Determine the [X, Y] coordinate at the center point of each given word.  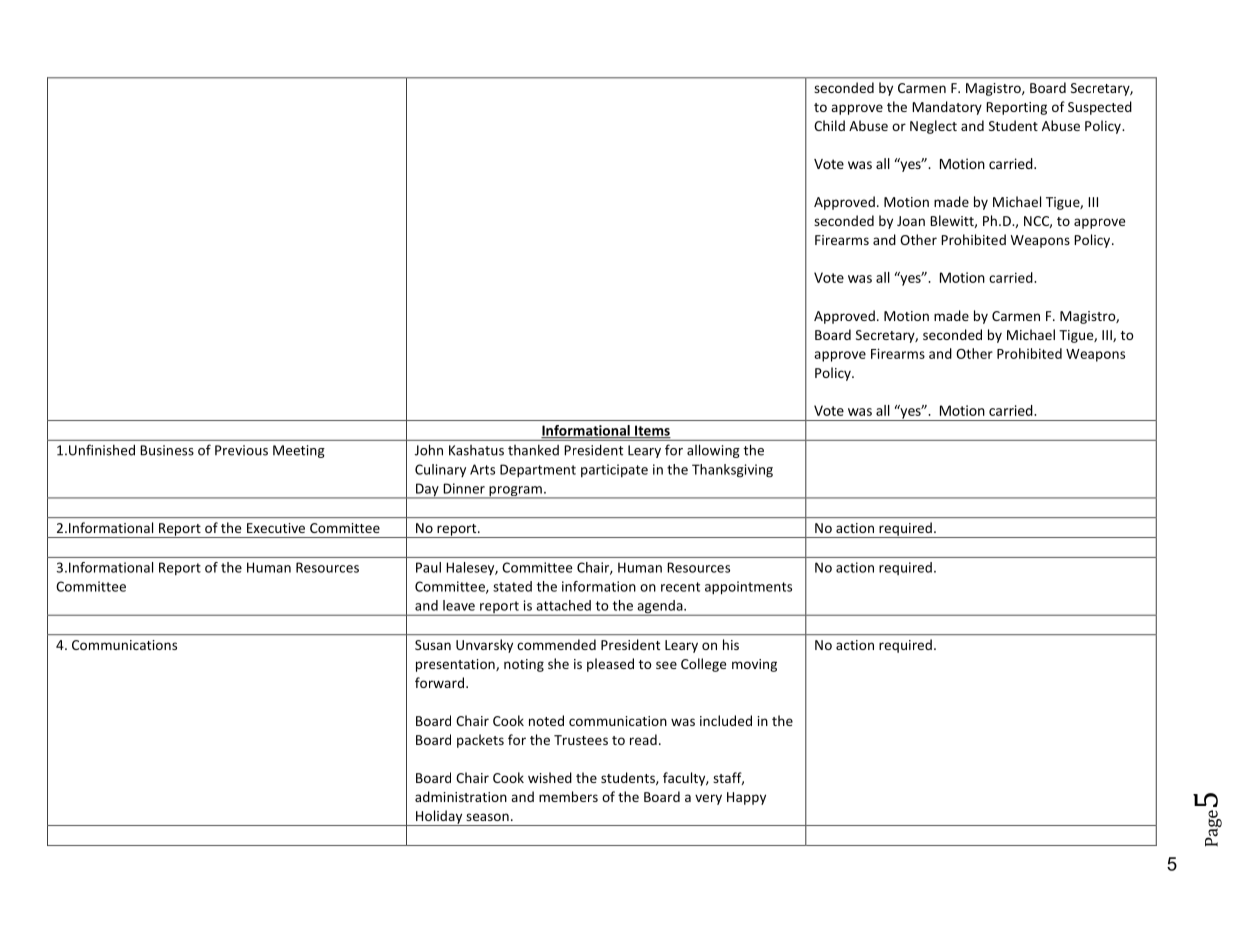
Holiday [439, 818]
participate [614, 470]
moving [754, 665]
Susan [433, 645]
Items [652, 431]
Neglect [933, 127]
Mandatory [947, 108]
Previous [241, 450]
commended [556, 644]
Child [829, 125]
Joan [911, 221]
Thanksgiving [732, 471]
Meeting [299, 451]
